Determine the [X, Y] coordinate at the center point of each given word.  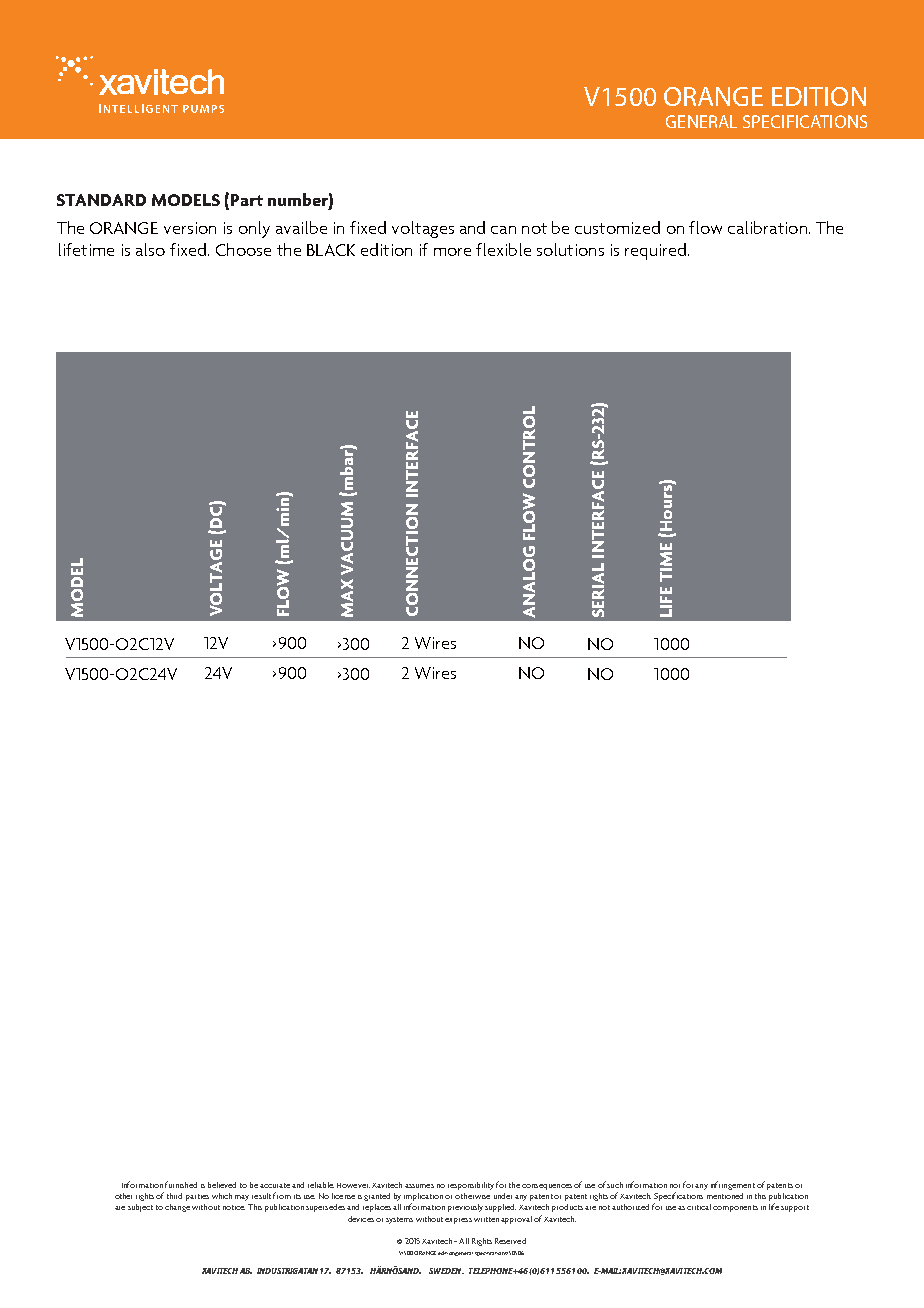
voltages [423, 229]
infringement [733, 1185]
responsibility [471, 1186]
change [177, 1208]
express [458, 1221]
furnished [181, 1184]
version [190, 228]
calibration [767, 227]
